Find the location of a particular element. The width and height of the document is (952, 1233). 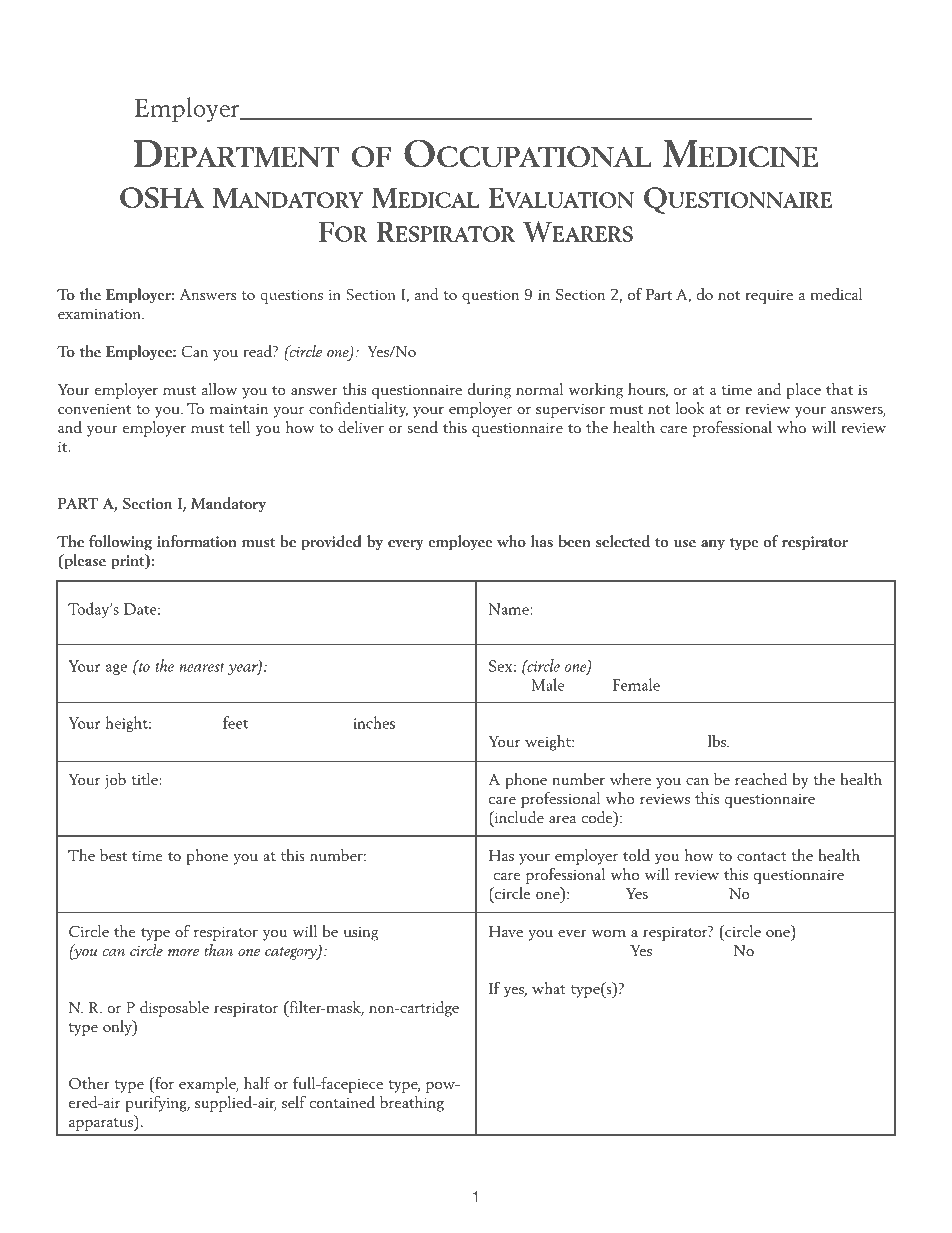

breathing is located at coordinates (412, 1104).
